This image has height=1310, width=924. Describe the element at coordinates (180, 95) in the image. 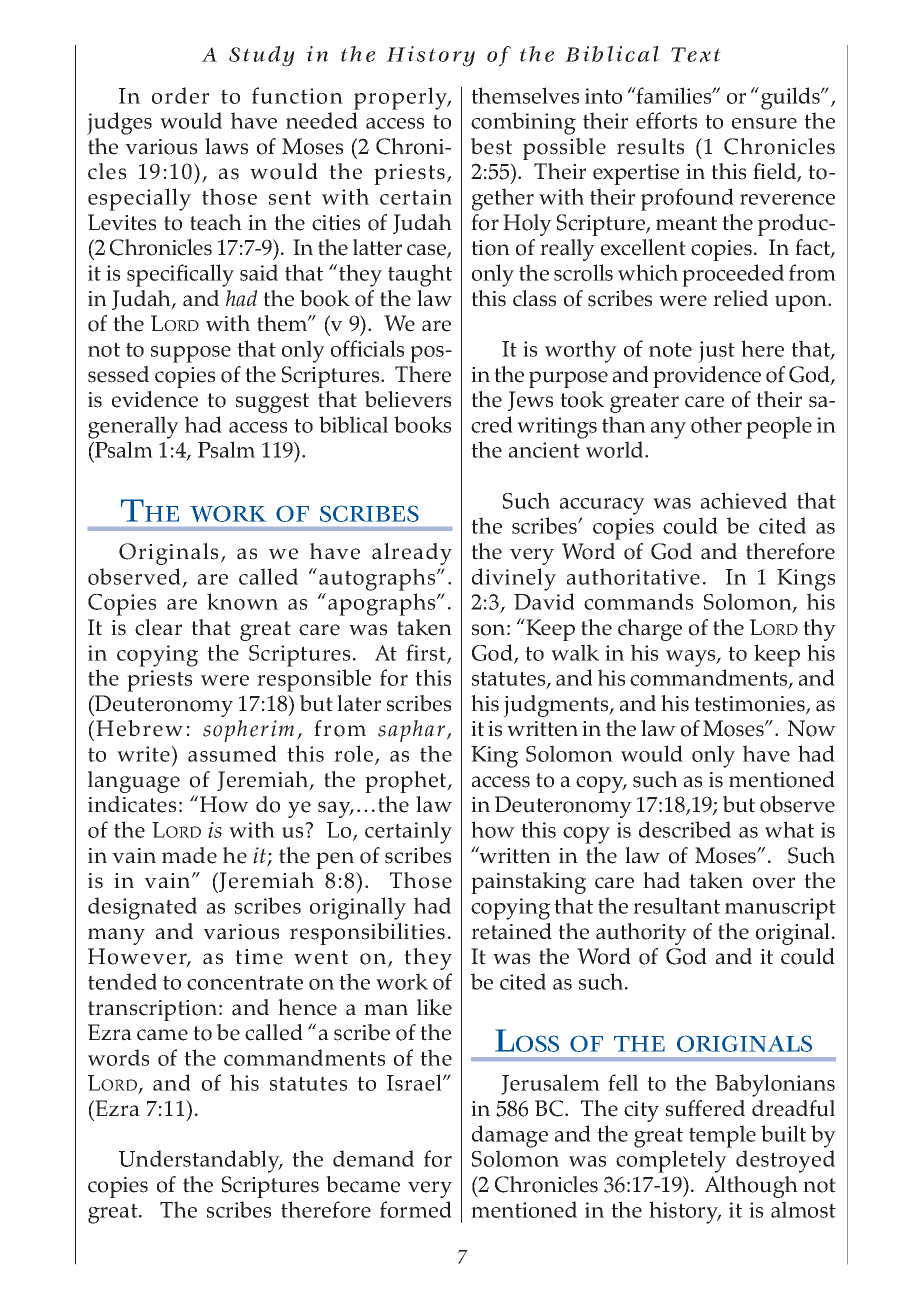

I see `order` at that location.
